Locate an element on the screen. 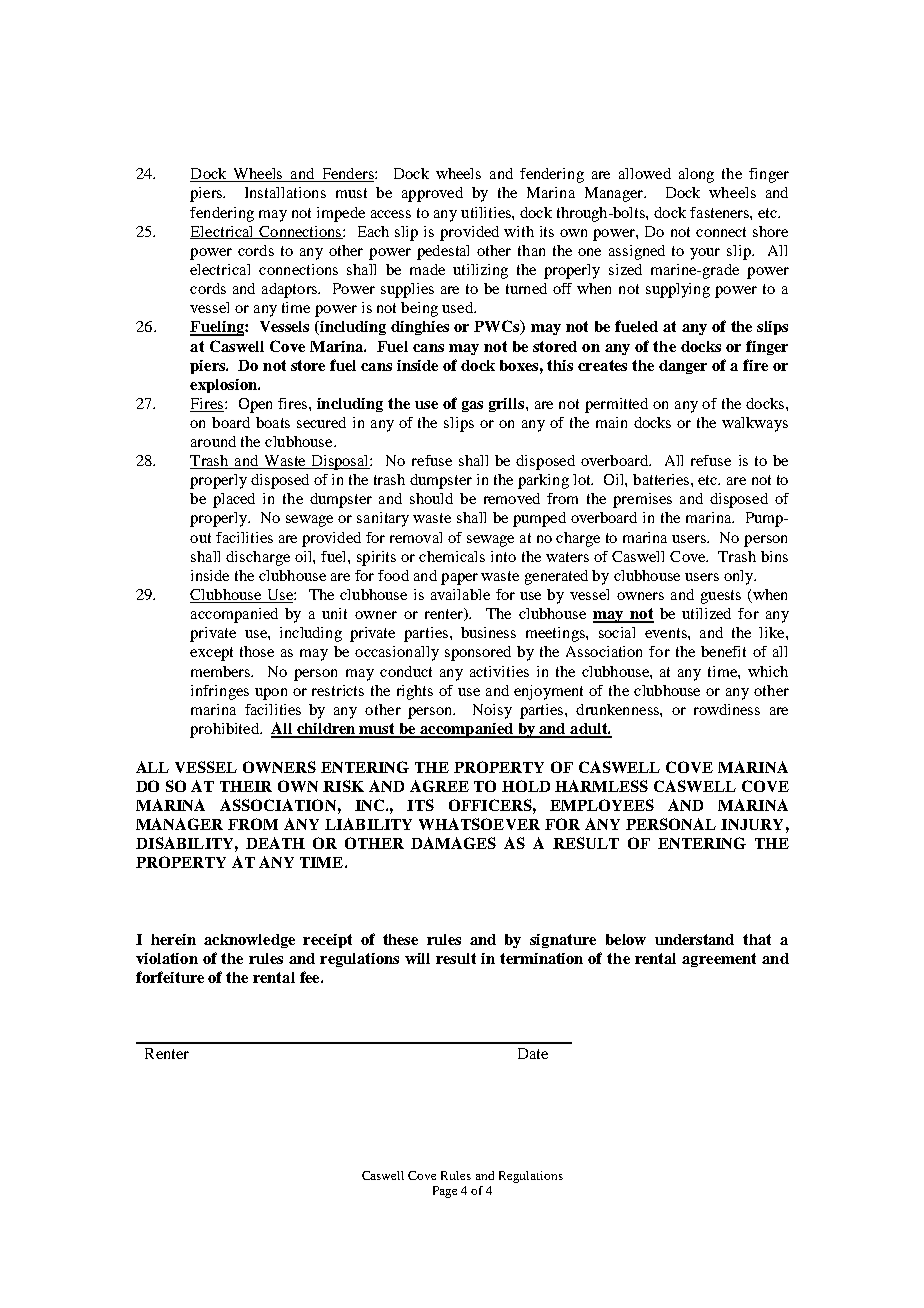  chemicals is located at coordinates (452, 556).
